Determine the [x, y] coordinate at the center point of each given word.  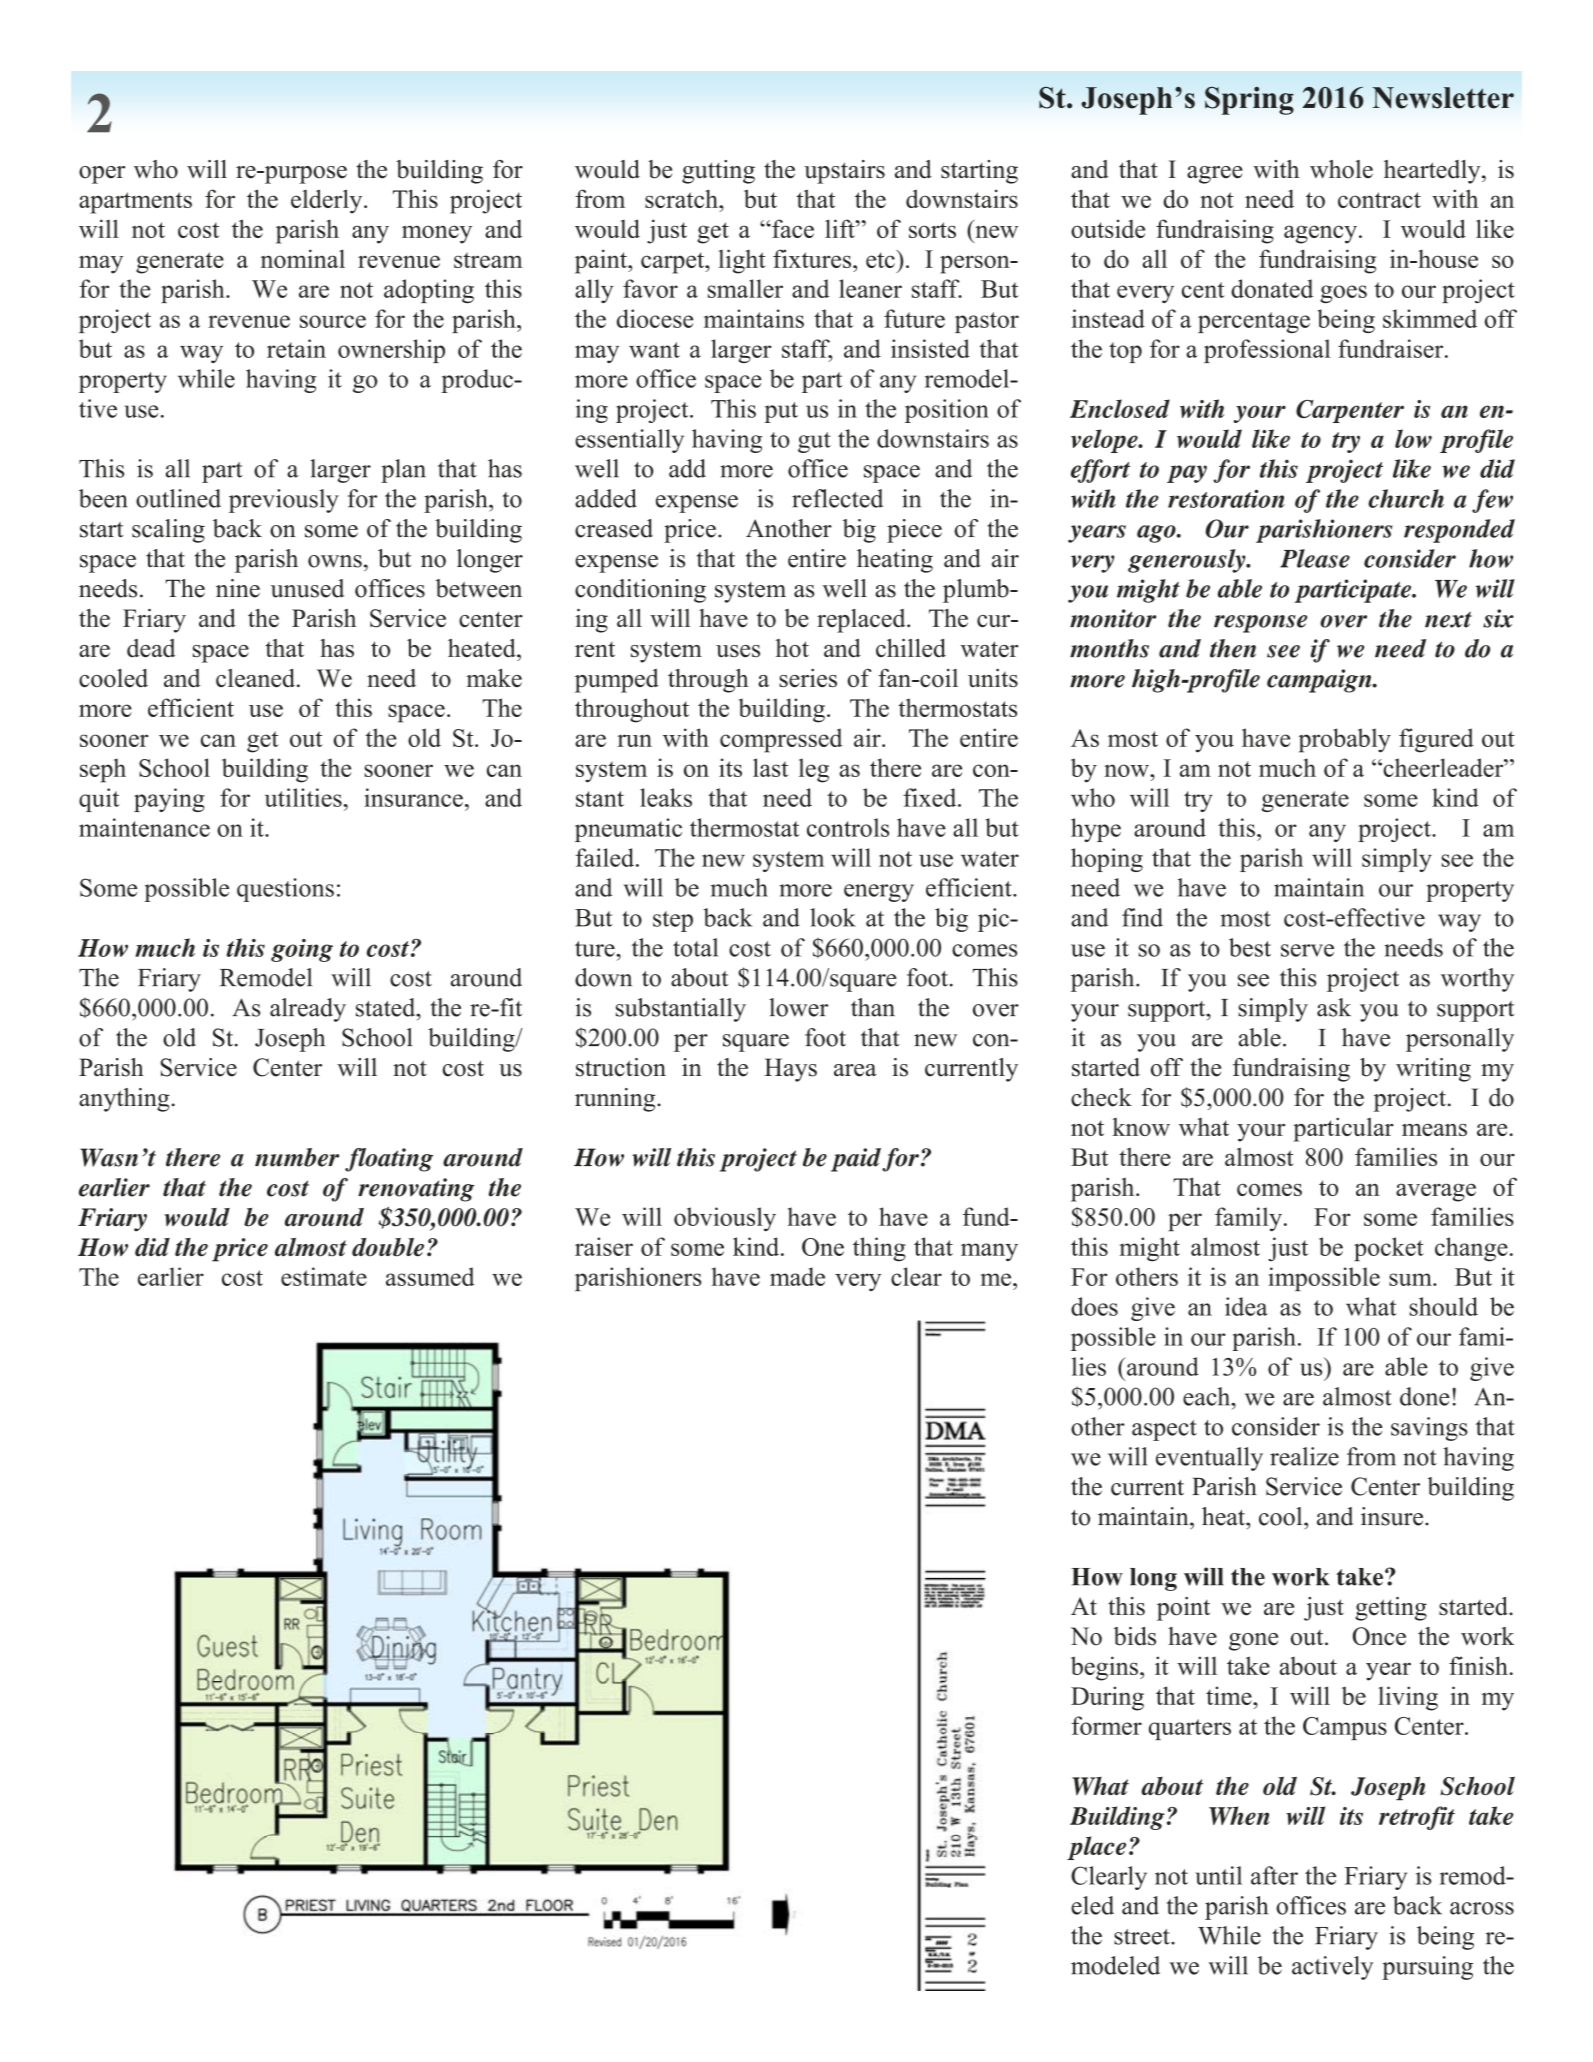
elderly [328, 201]
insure [1393, 1516]
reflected [837, 498]
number [297, 1157]
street [1143, 1937]
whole [1341, 169]
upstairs [844, 172]
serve [1307, 950]
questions [285, 890]
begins [1104, 1668]
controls [848, 827]
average [1436, 1192]
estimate [324, 1276]
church [1406, 498]
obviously [725, 1219]
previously [284, 501]
